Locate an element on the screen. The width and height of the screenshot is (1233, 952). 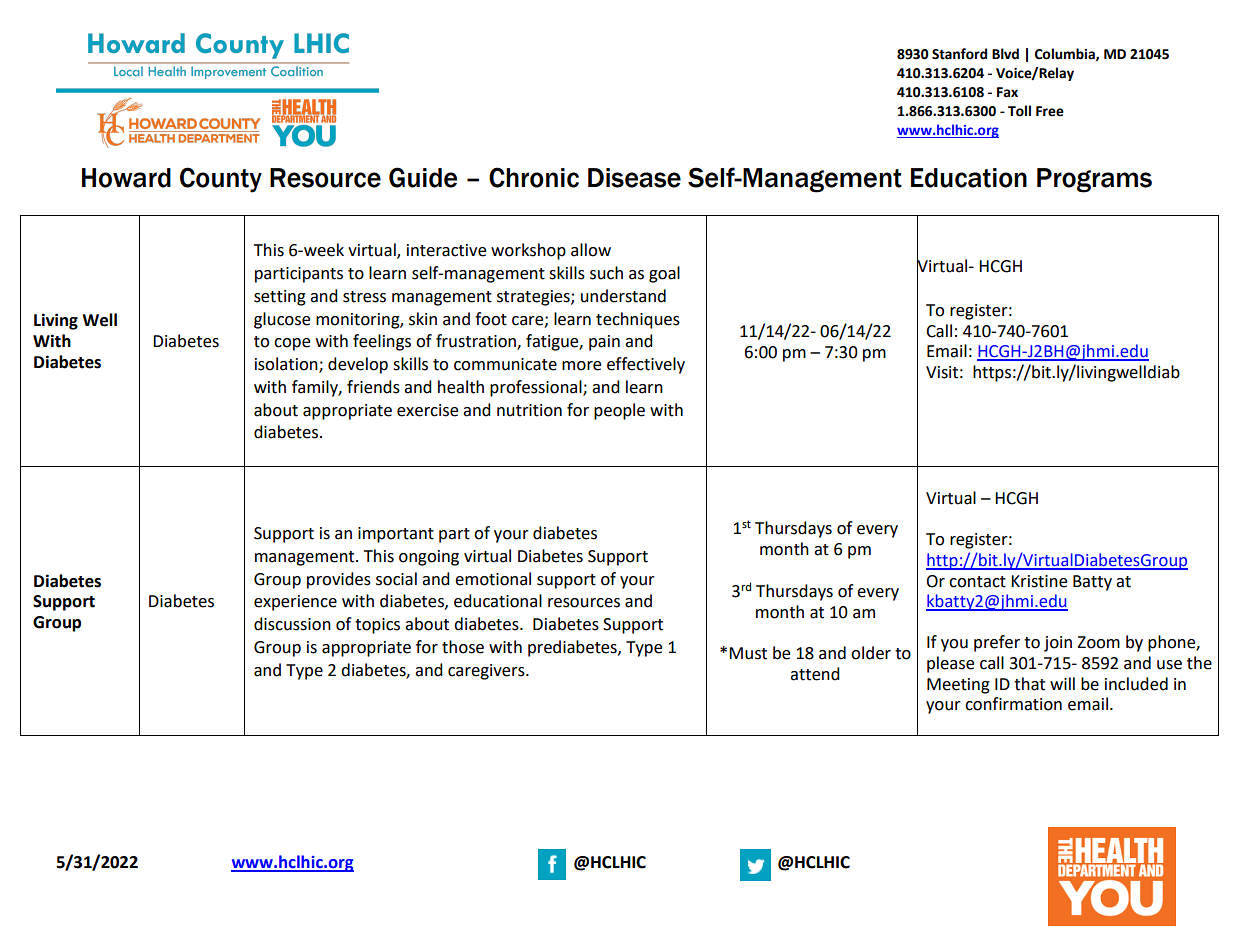
discussion is located at coordinates (292, 624).
